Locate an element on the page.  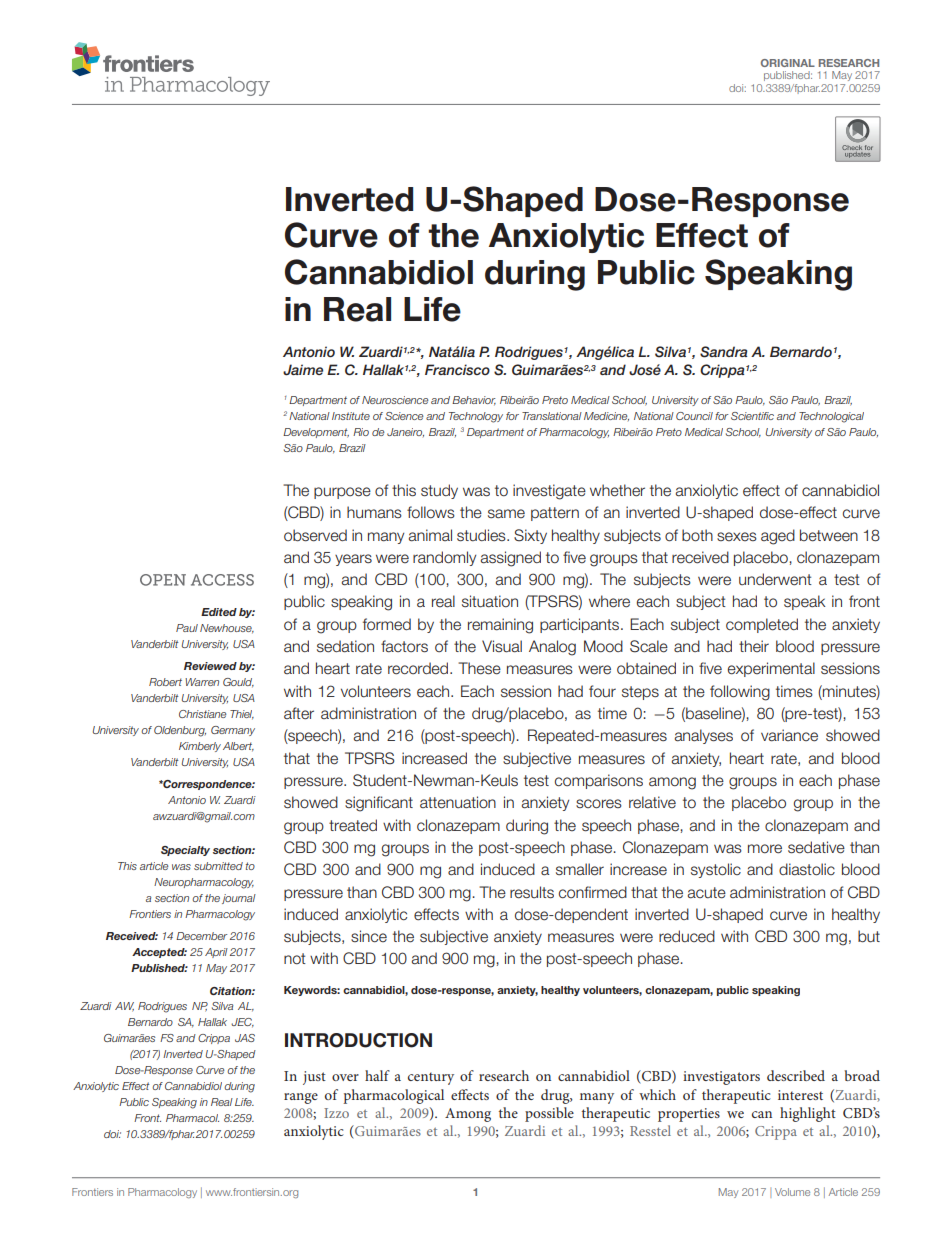
more is located at coordinates (765, 849).
